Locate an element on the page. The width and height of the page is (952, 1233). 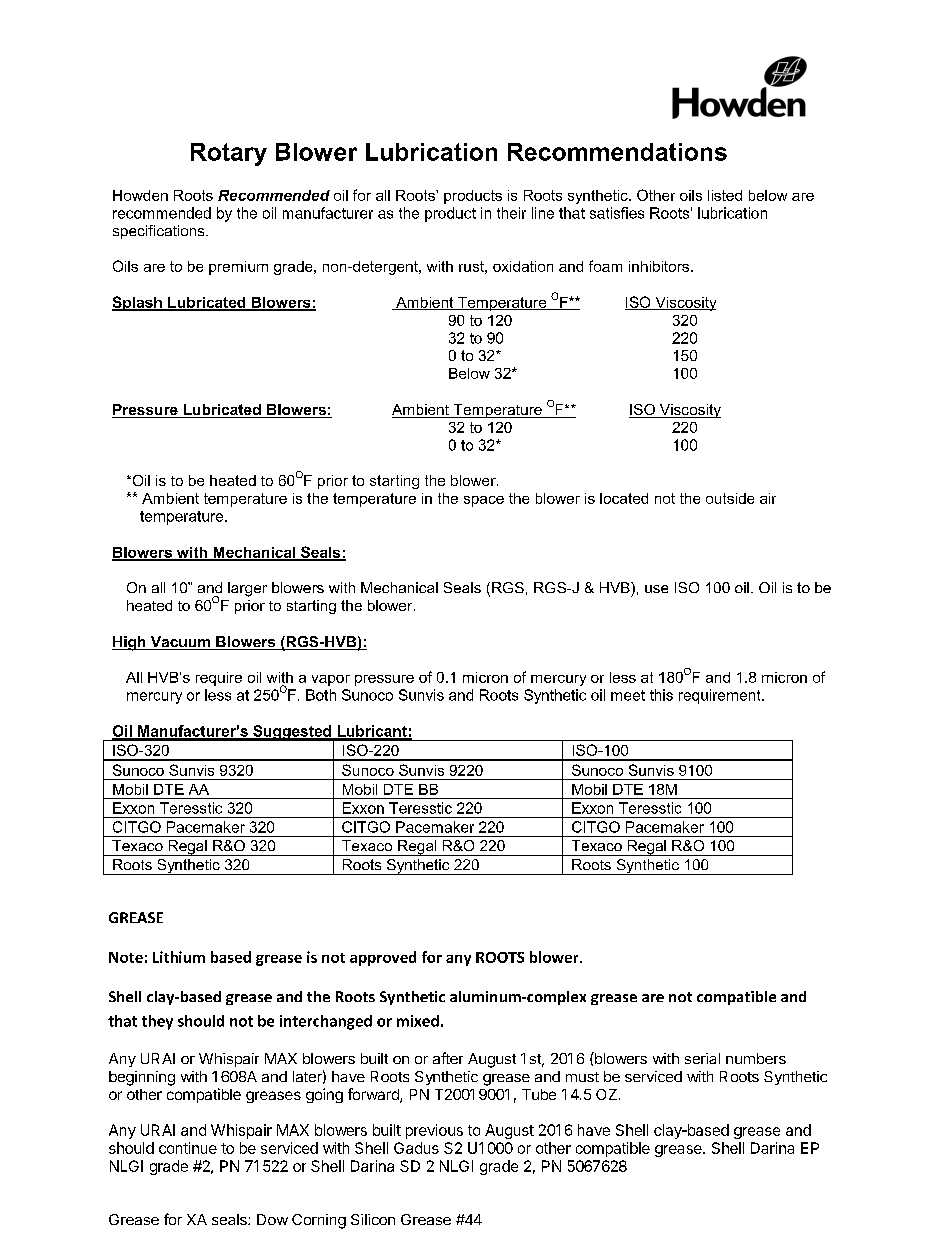
space is located at coordinates (484, 501).
